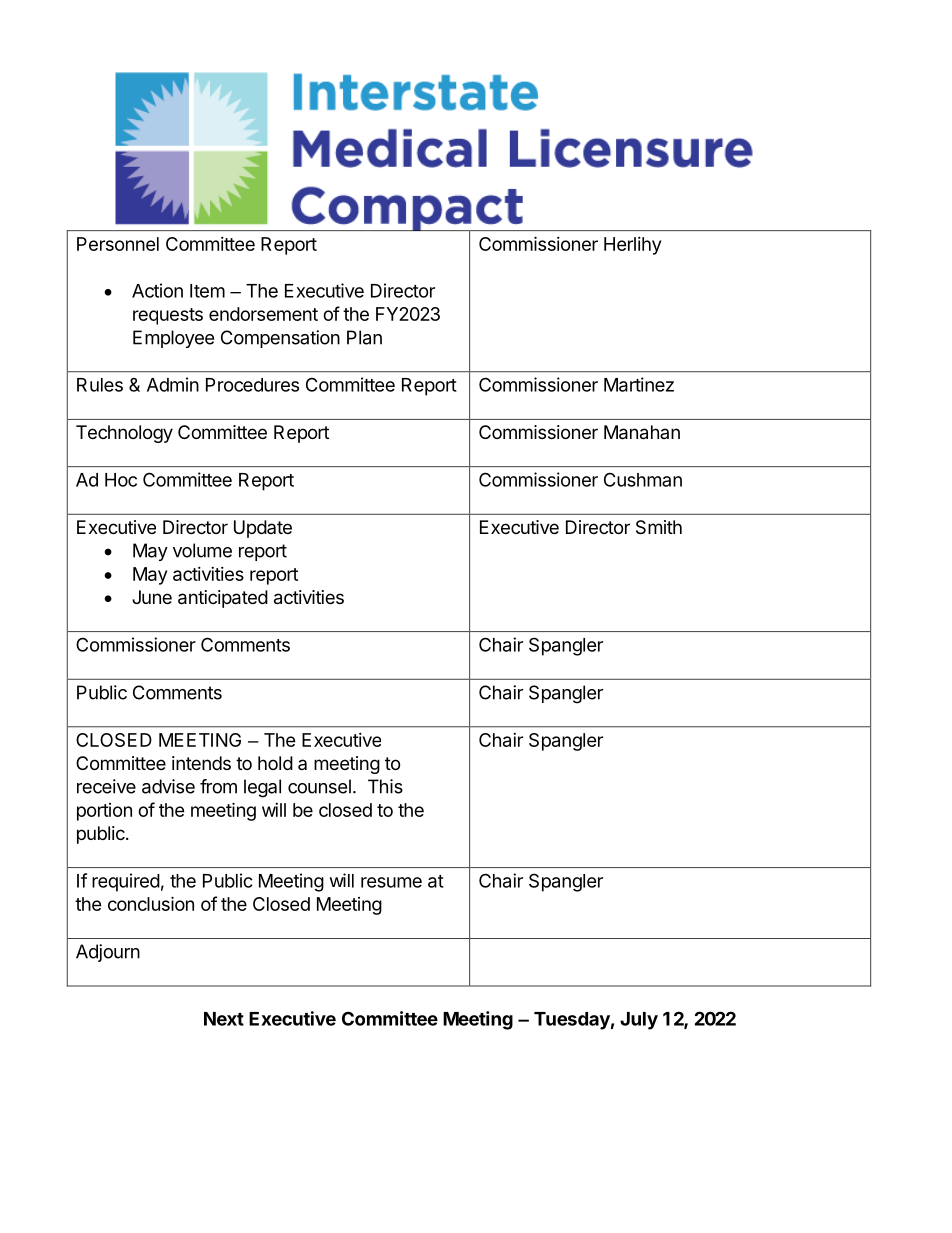 This screenshot has height=1233, width=952. Describe the element at coordinates (157, 290) in the screenshot. I see `Action` at that location.
